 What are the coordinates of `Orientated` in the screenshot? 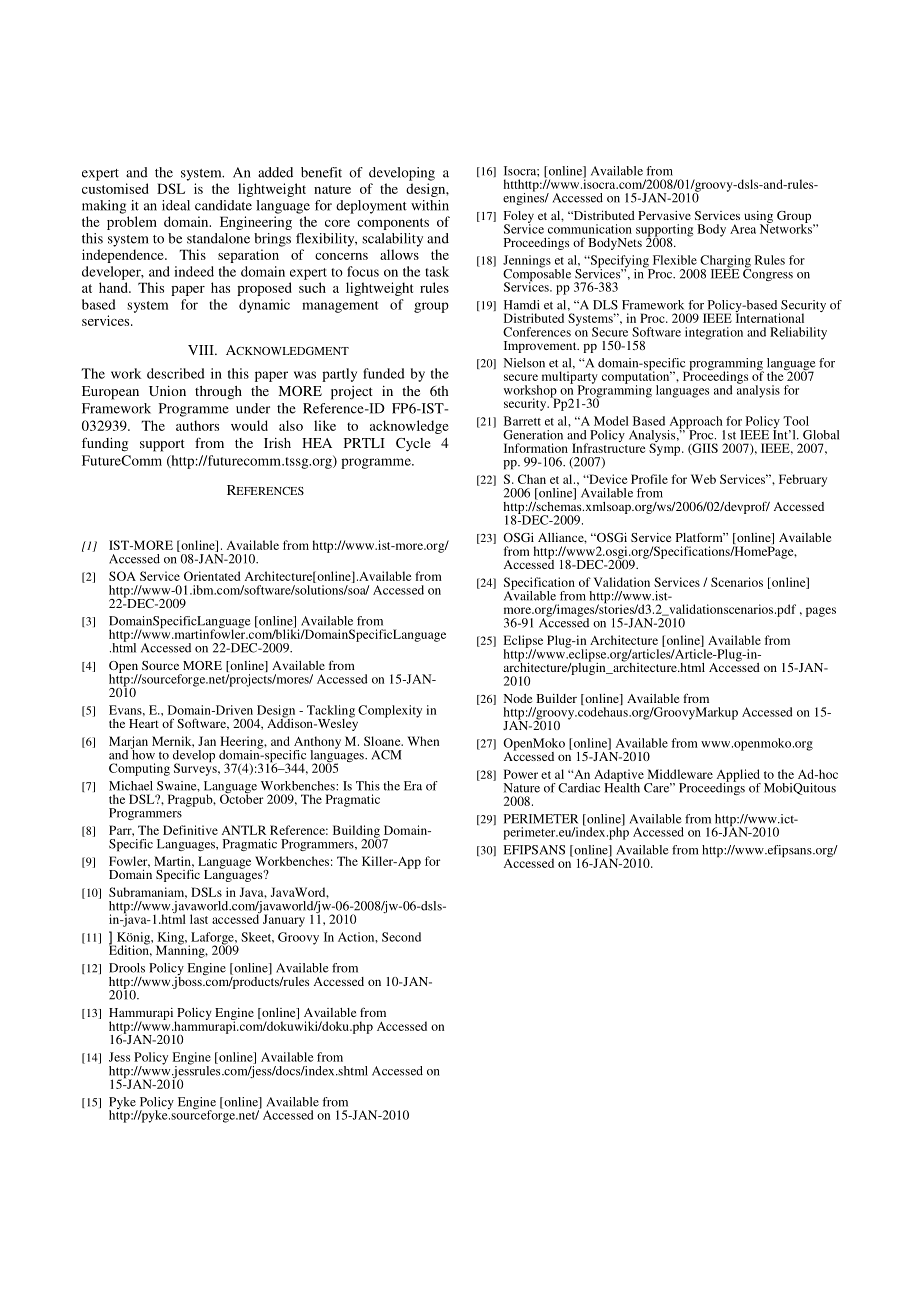 It's located at (212, 576).
